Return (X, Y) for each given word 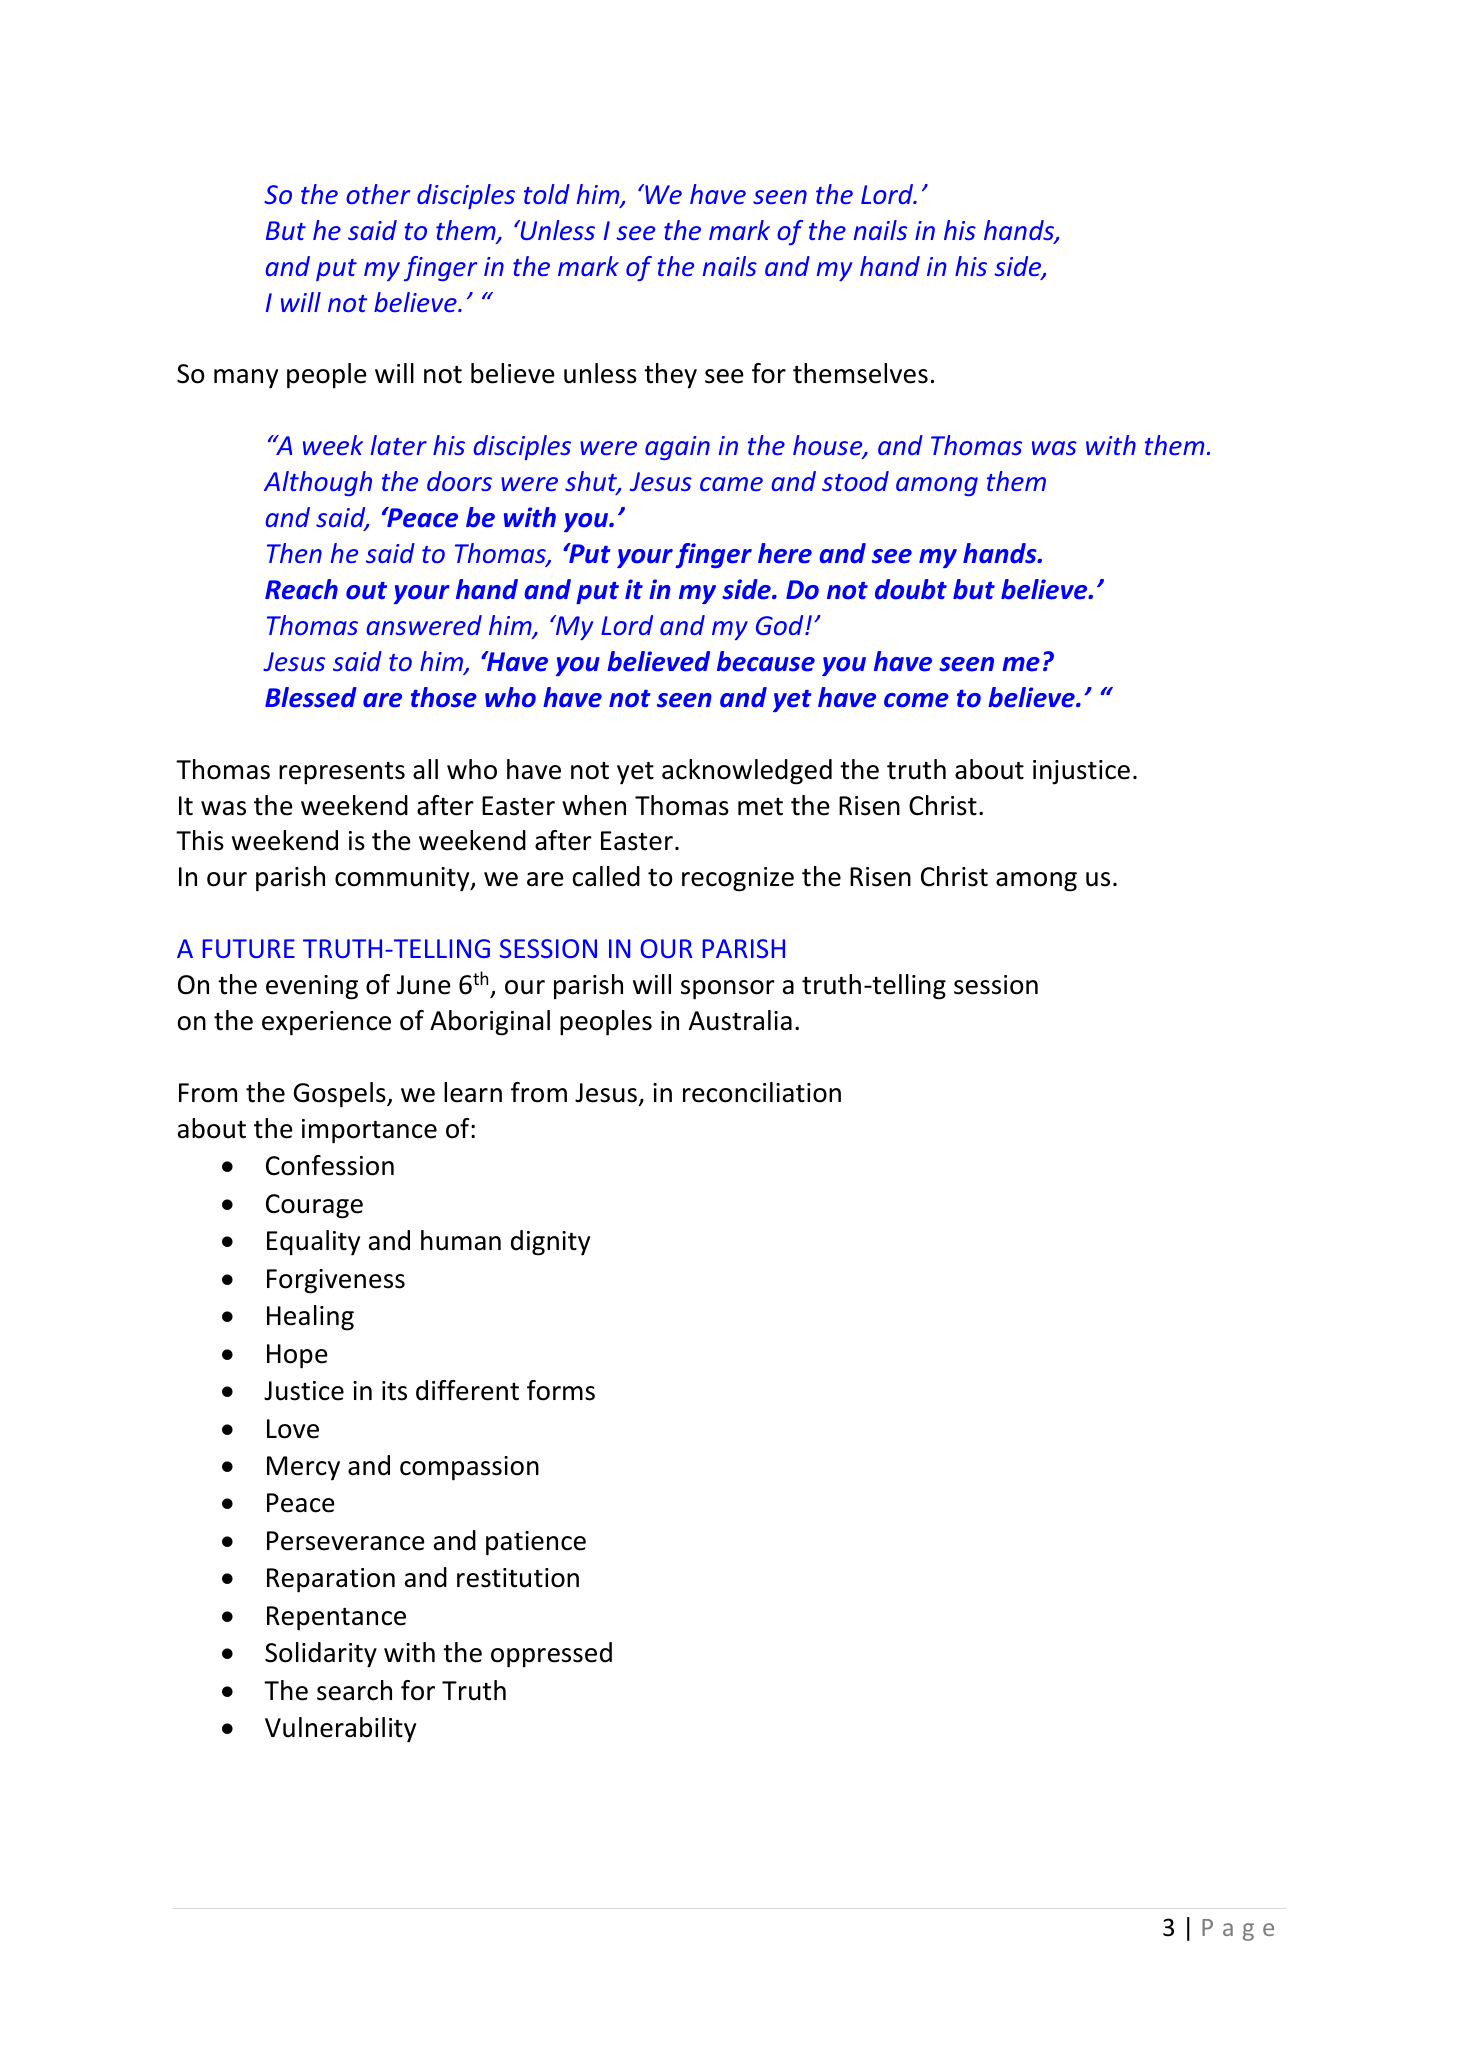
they (670, 376)
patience (536, 1543)
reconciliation (762, 1092)
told (547, 194)
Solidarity (321, 1655)
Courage (314, 1206)
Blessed (311, 697)
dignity (550, 1243)
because (766, 661)
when (594, 805)
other (378, 194)
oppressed (551, 1655)
